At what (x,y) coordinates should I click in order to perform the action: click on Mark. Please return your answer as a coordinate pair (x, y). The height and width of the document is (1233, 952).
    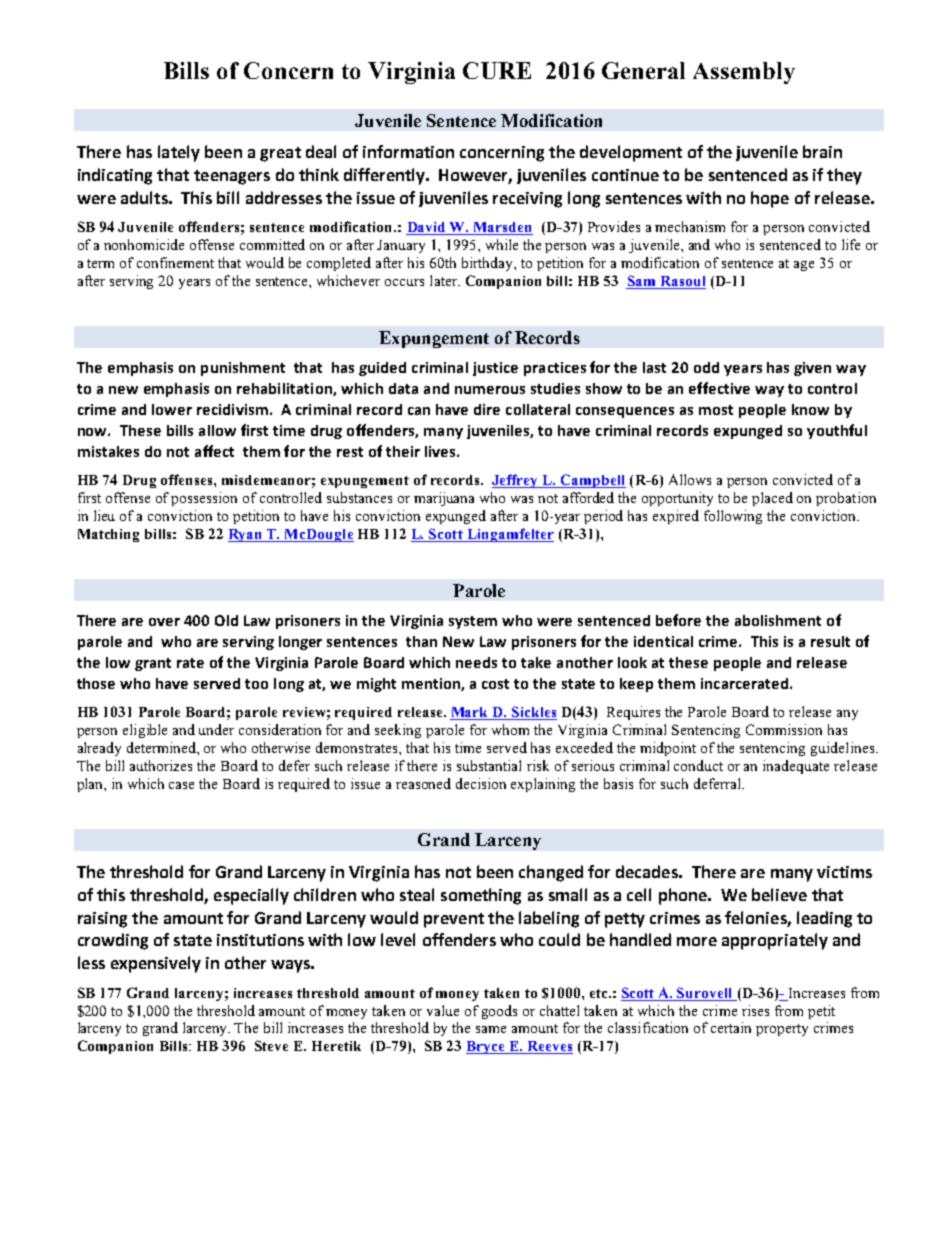
    Looking at the image, I should click on (470, 713).
